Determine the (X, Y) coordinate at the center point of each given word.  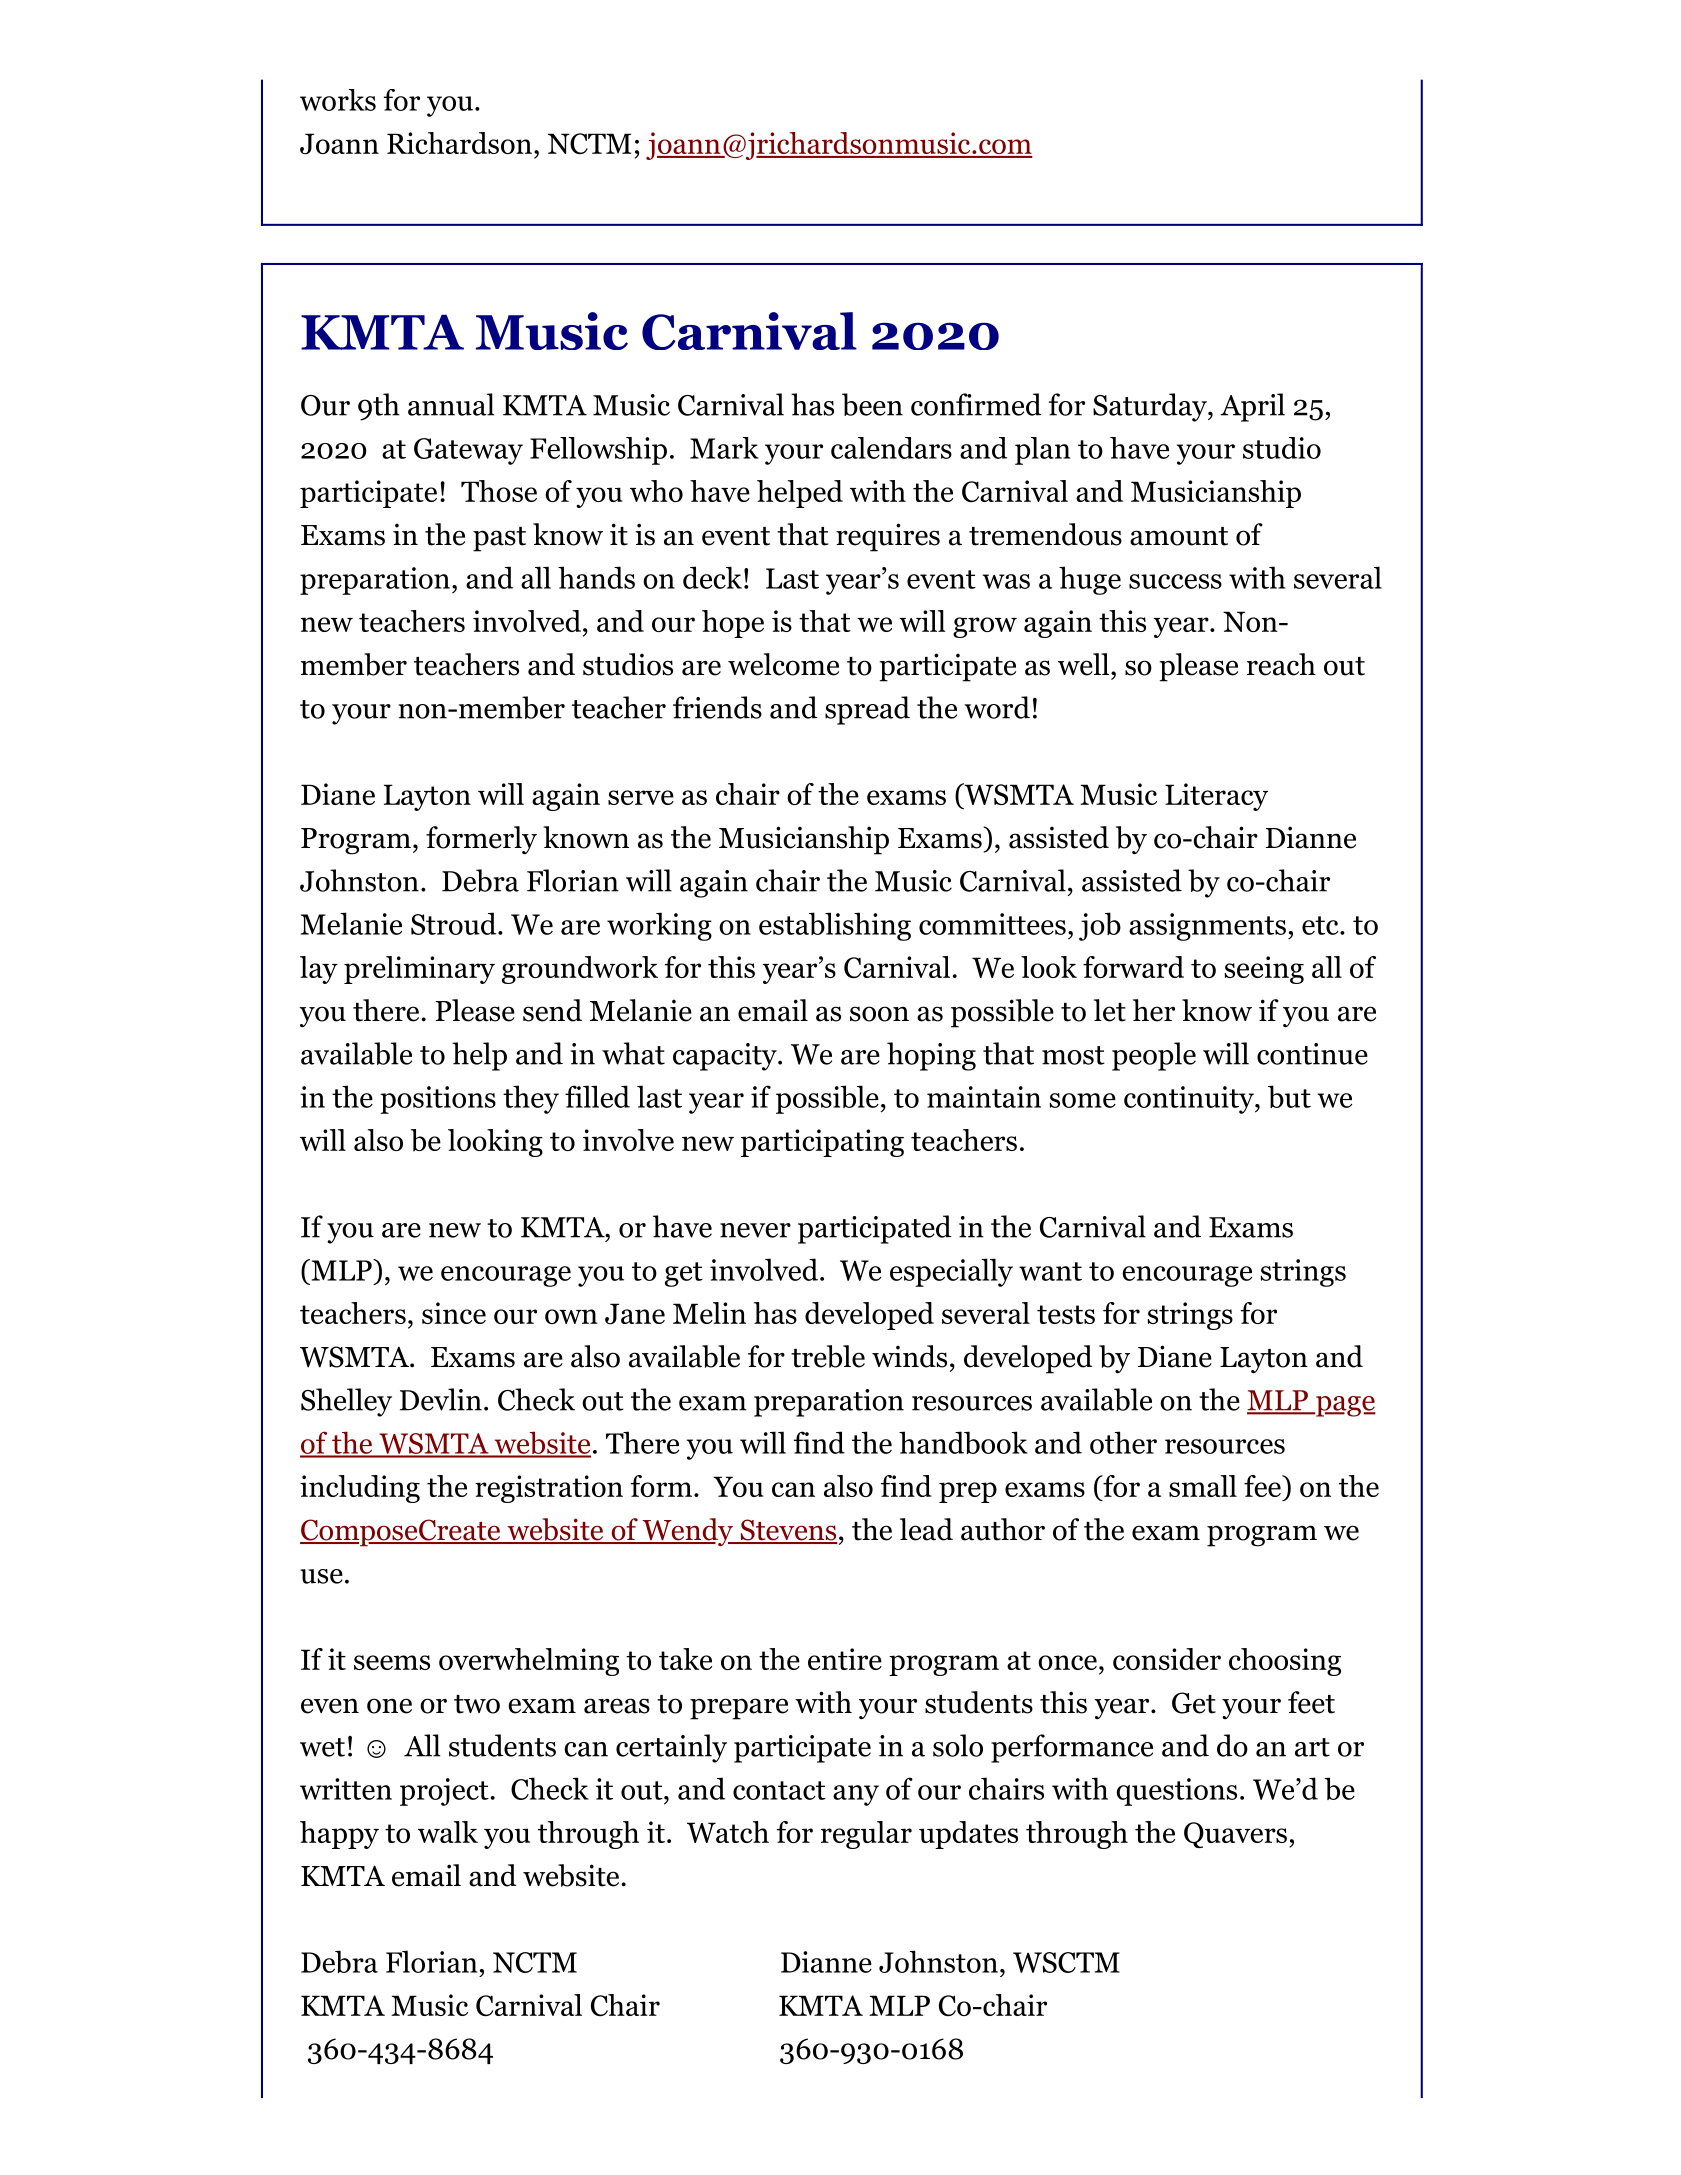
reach (1281, 664)
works (338, 100)
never (755, 1230)
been (872, 404)
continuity (1189, 1100)
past (499, 539)
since (454, 1313)
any (856, 1795)
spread (867, 710)
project (444, 1792)
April (1252, 407)
